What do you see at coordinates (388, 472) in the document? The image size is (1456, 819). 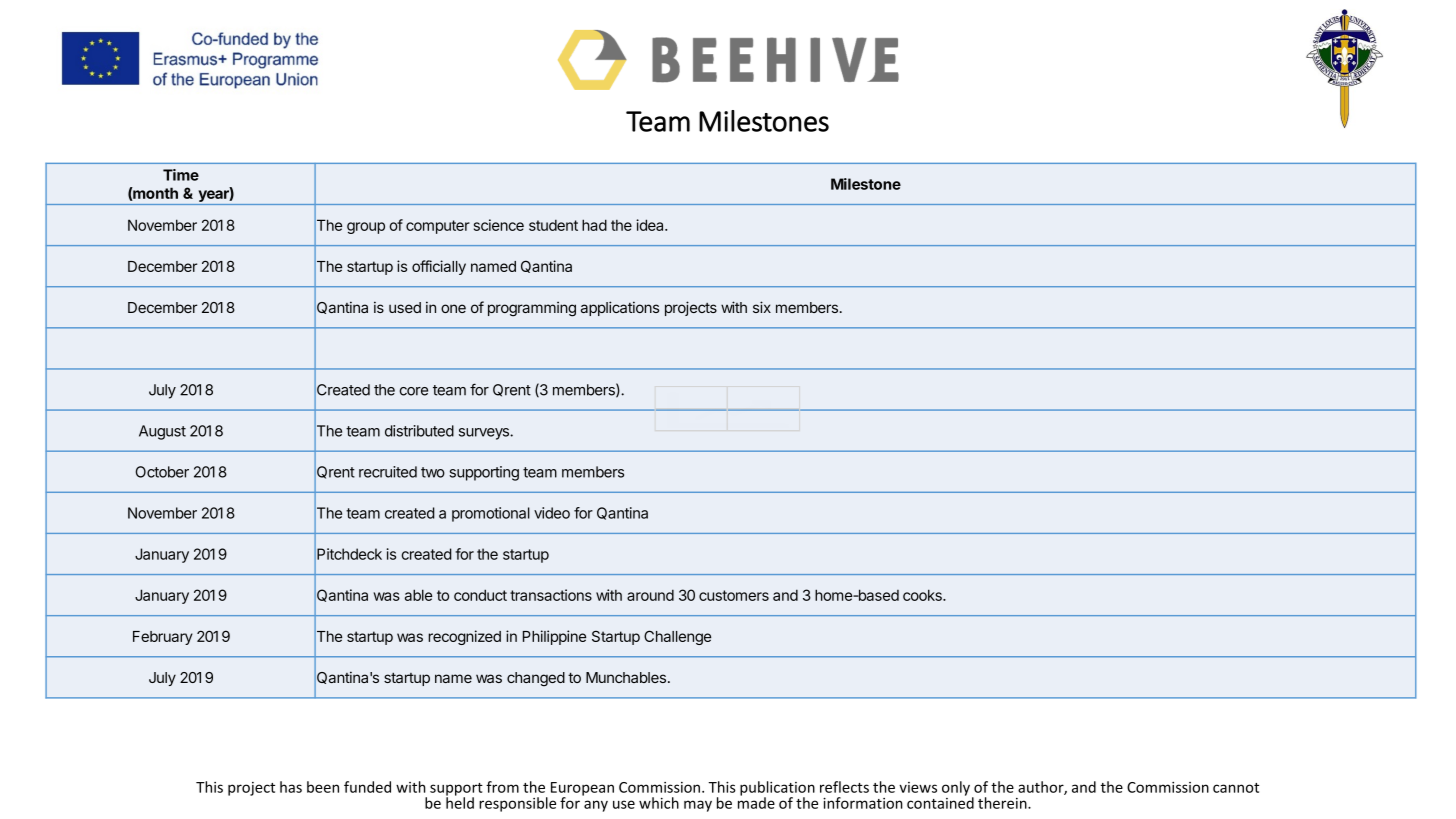 I see `recruited` at bounding box center [388, 472].
